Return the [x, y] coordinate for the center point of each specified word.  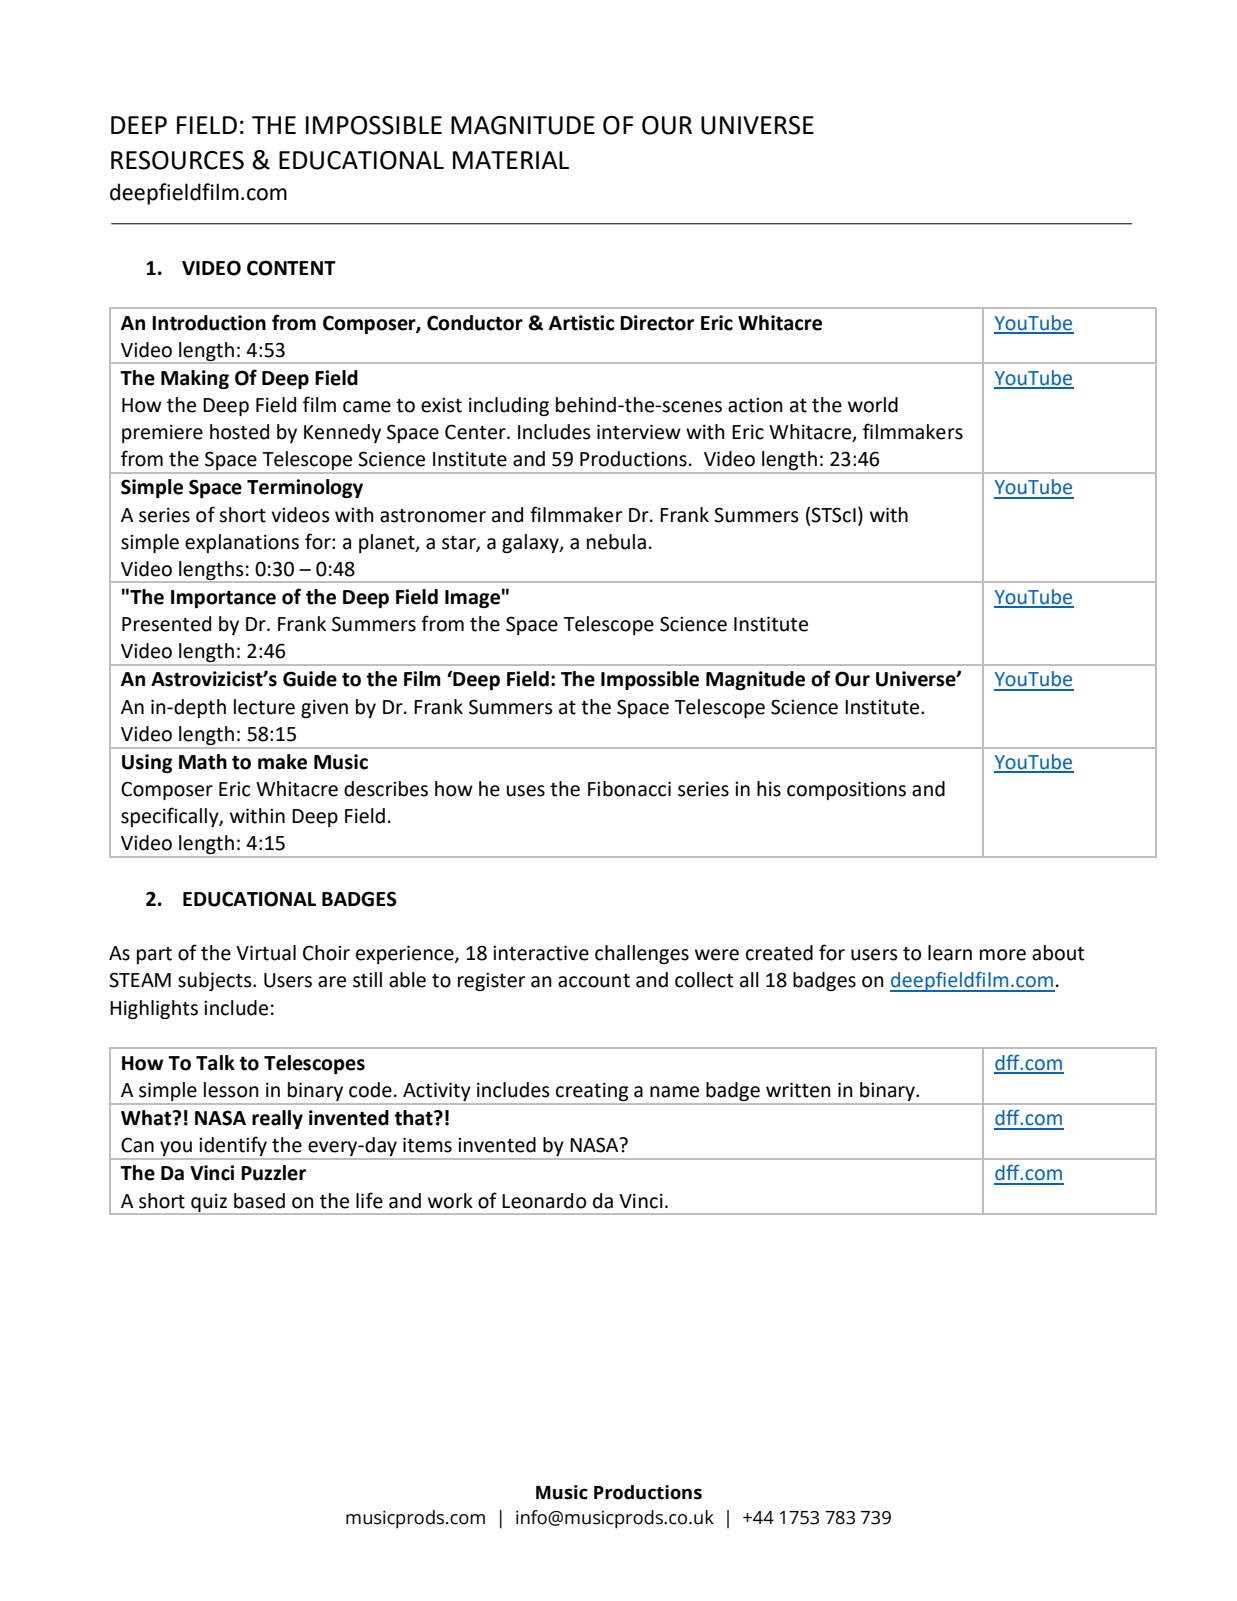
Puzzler [273, 1173]
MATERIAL [511, 160]
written [798, 1090]
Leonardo [544, 1201]
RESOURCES [177, 160]
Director [657, 323]
